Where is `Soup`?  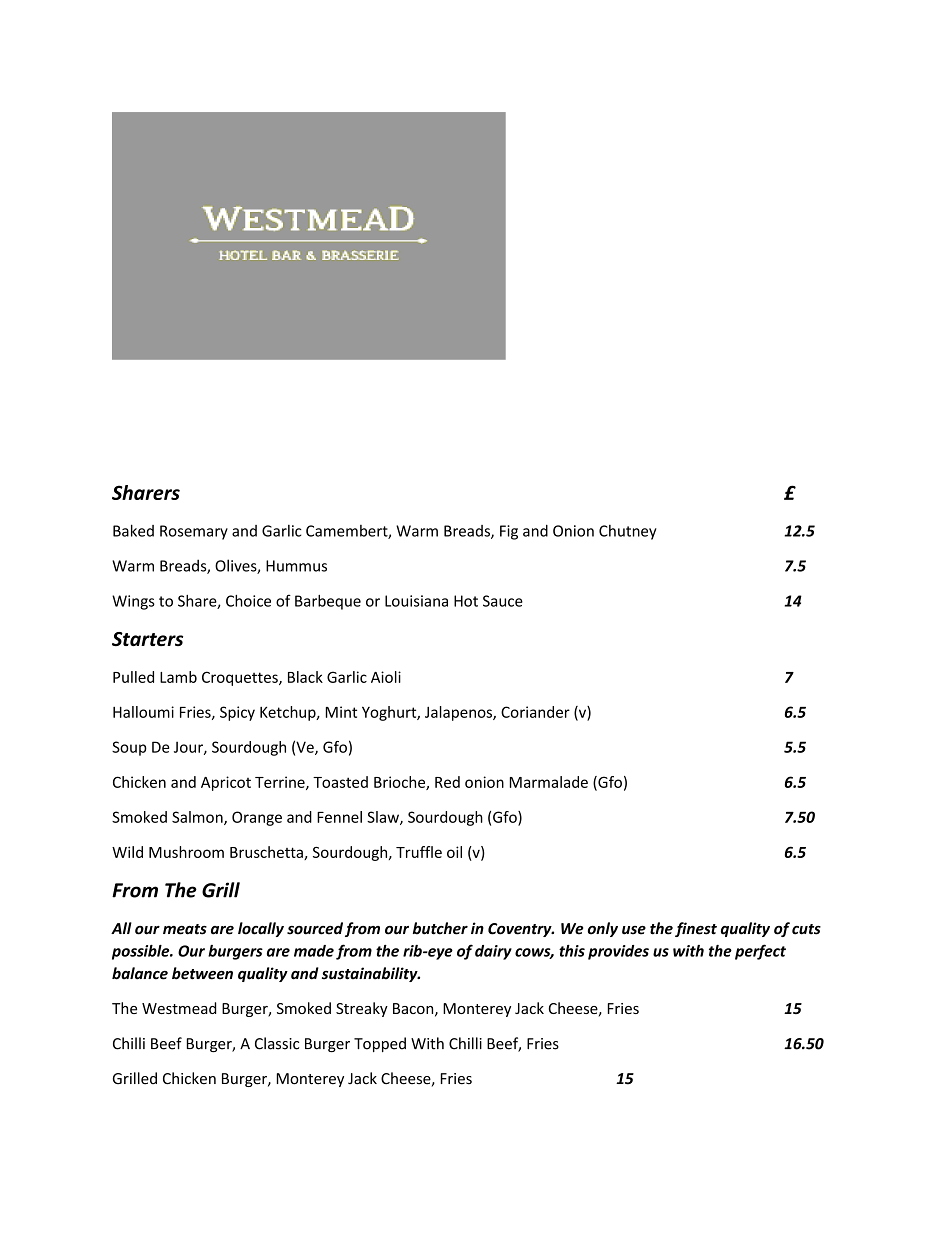
Soup is located at coordinates (129, 748).
